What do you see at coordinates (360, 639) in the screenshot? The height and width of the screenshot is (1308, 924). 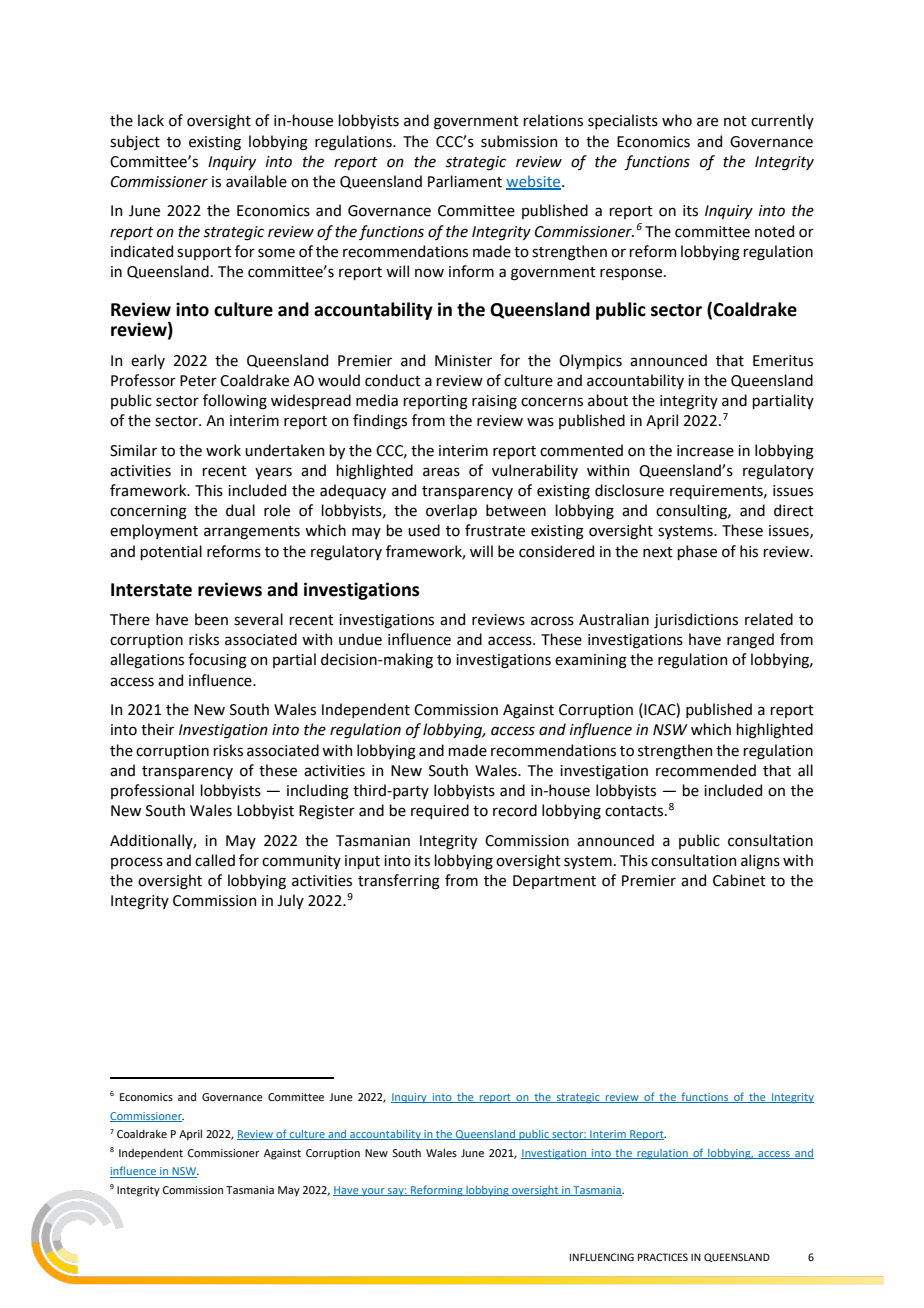 I see `undue` at bounding box center [360, 639].
